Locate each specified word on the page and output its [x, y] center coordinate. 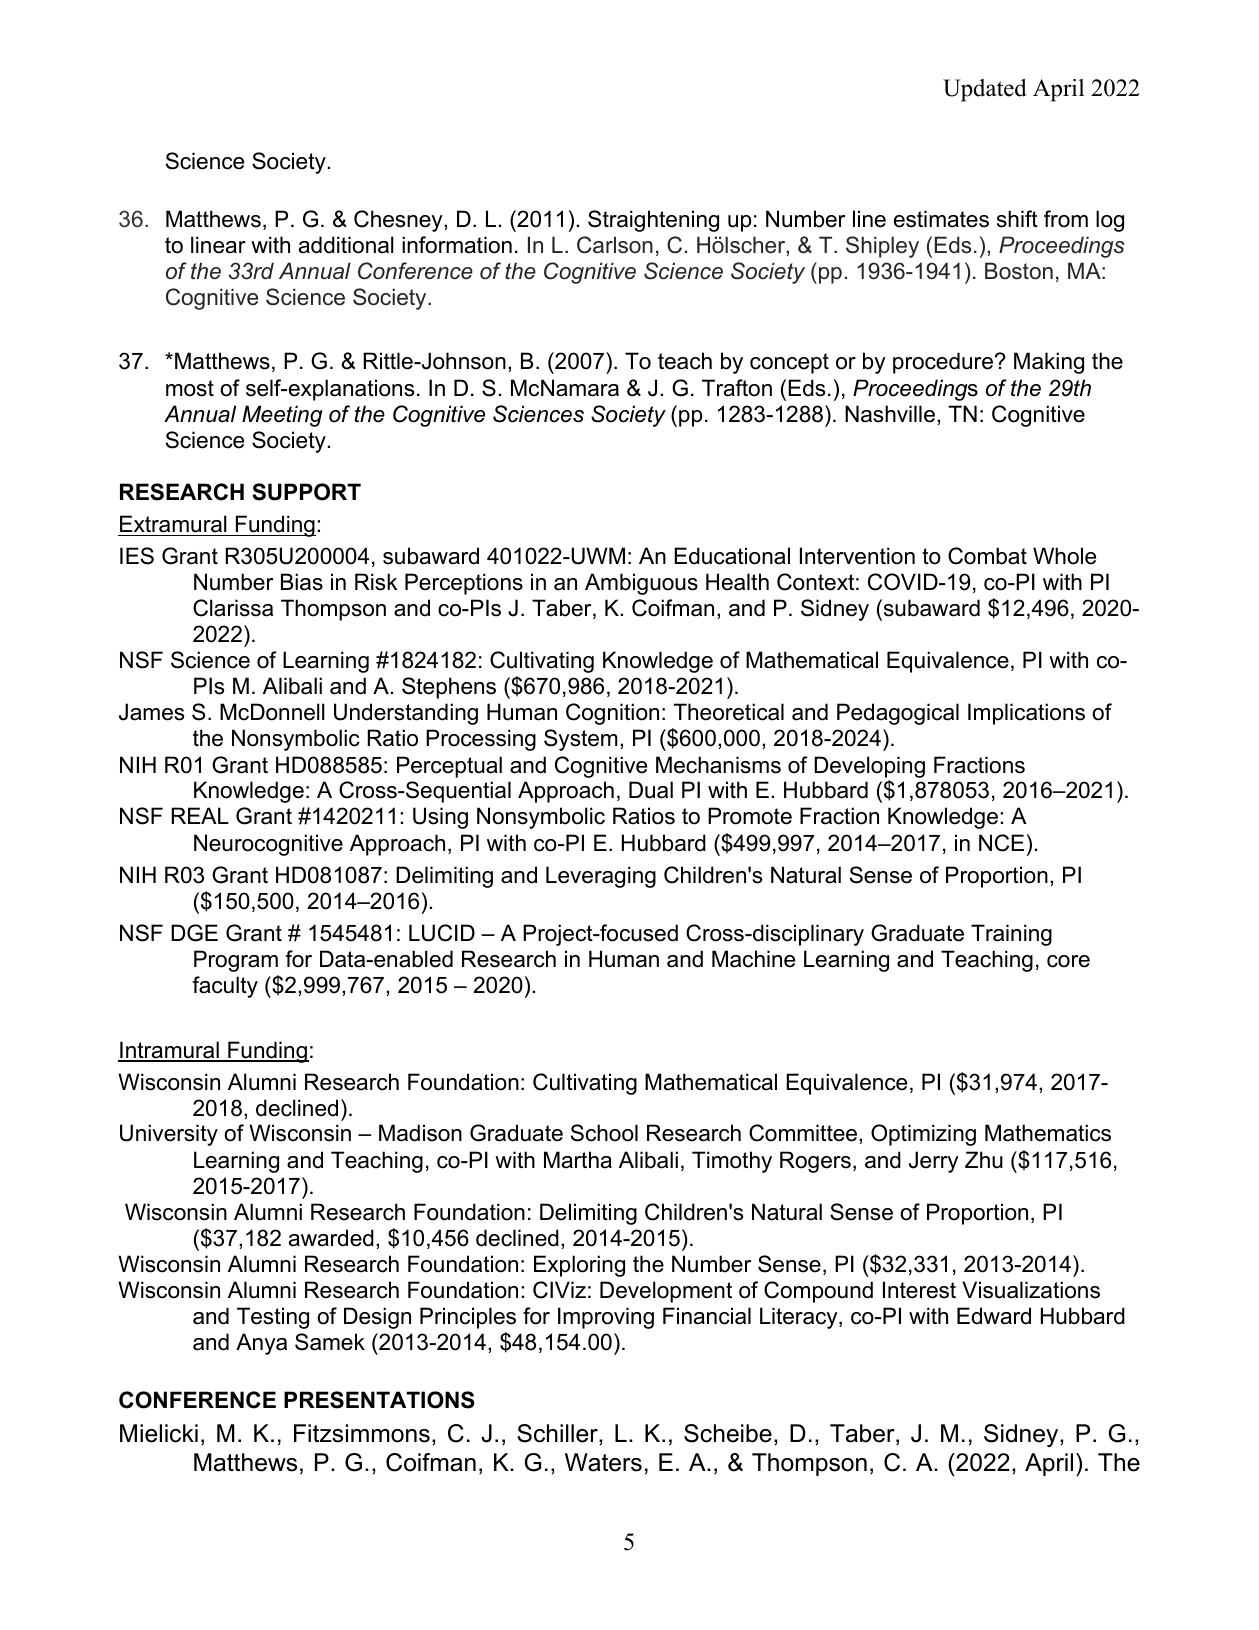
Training [1011, 935]
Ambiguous [641, 584]
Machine [753, 959]
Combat [987, 556]
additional [346, 245]
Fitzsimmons [362, 1433]
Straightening [653, 221]
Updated [985, 90]
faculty [225, 987]
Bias [302, 582]
